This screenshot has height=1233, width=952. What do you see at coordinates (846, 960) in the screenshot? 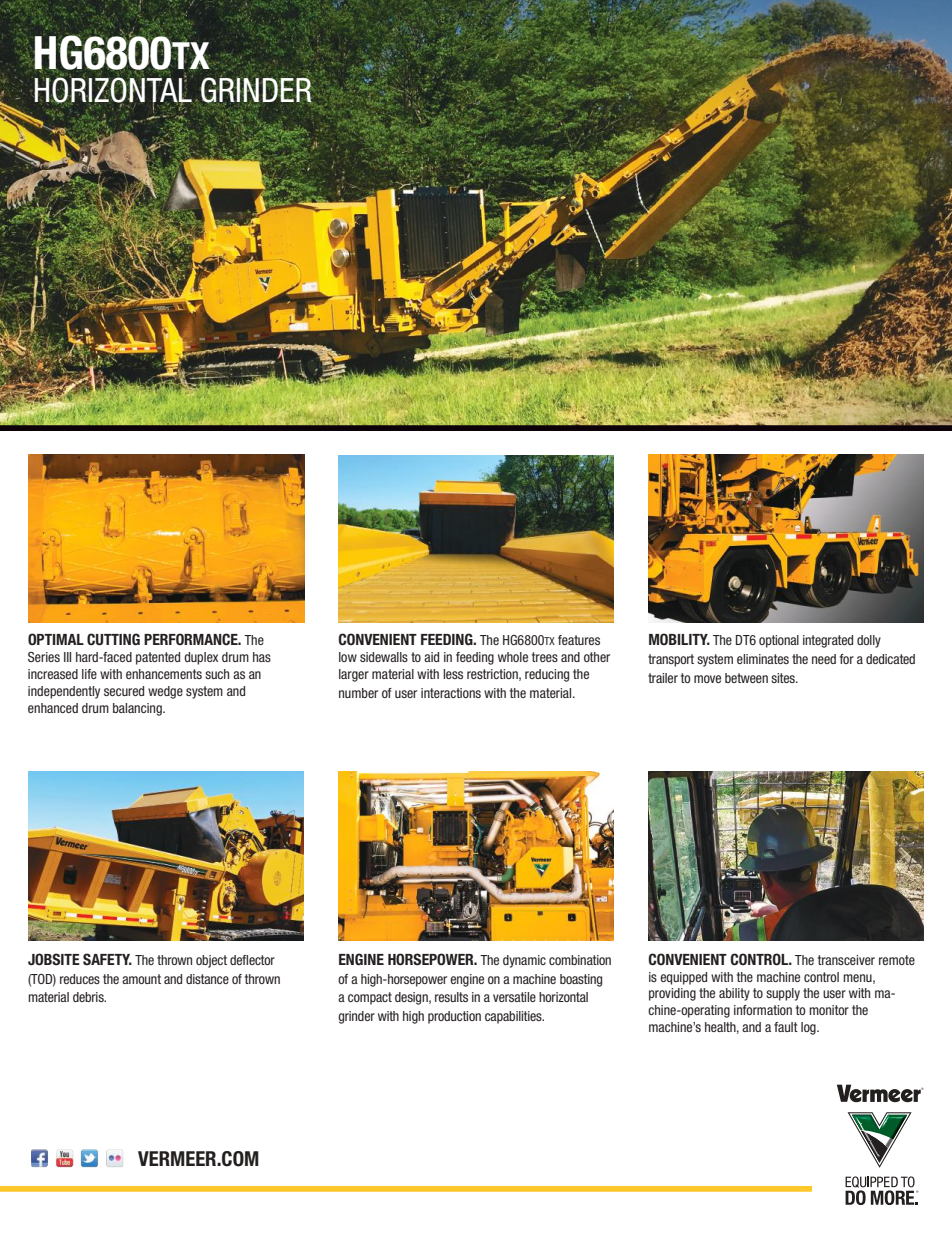
I see `transceiver` at bounding box center [846, 960].
